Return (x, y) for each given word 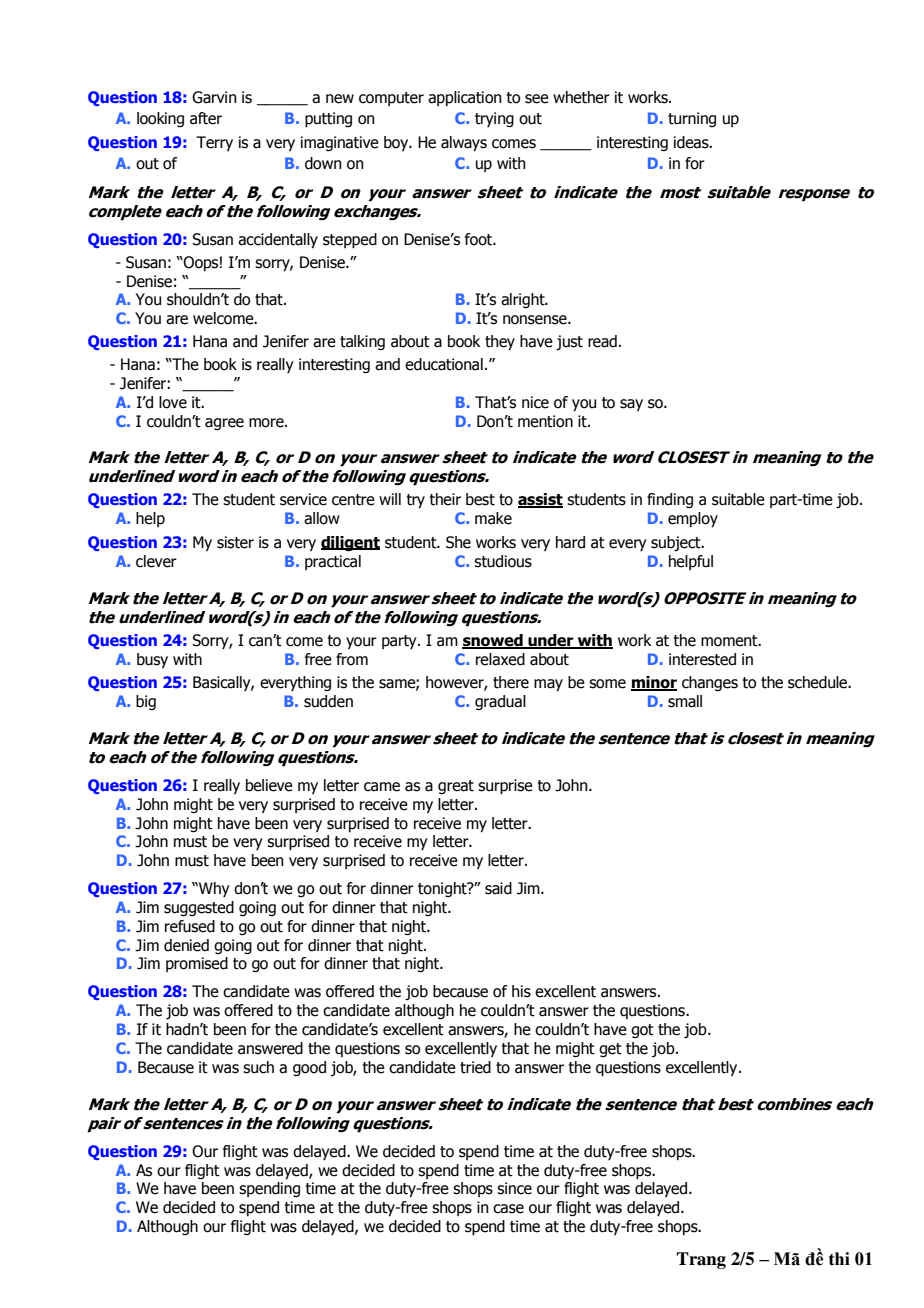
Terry (214, 143)
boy (397, 143)
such (258, 1067)
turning (692, 119)
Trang (701, 1260)
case (508, 1209)
